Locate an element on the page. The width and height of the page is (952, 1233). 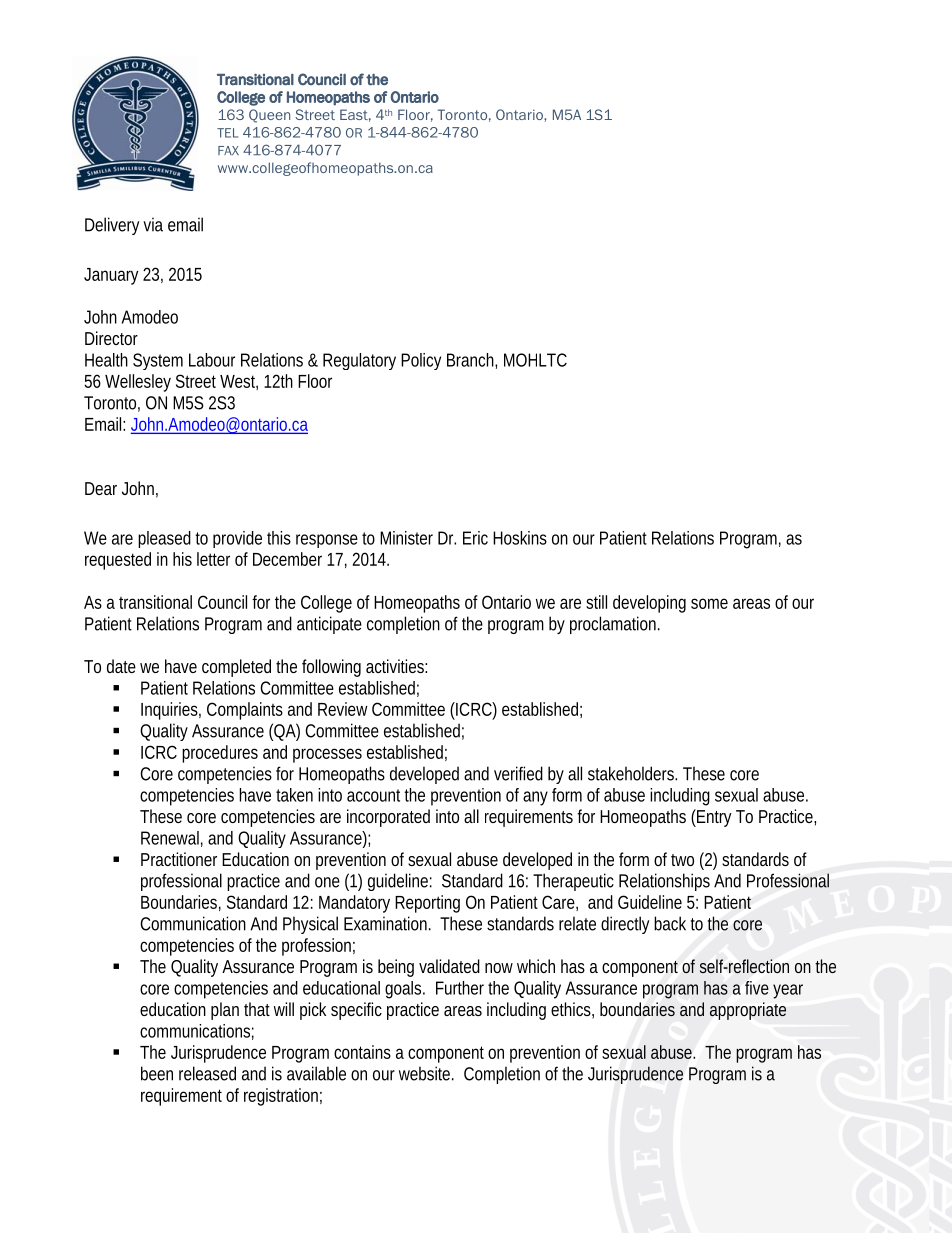
Wellesley is located at coordinates (138, 383).
